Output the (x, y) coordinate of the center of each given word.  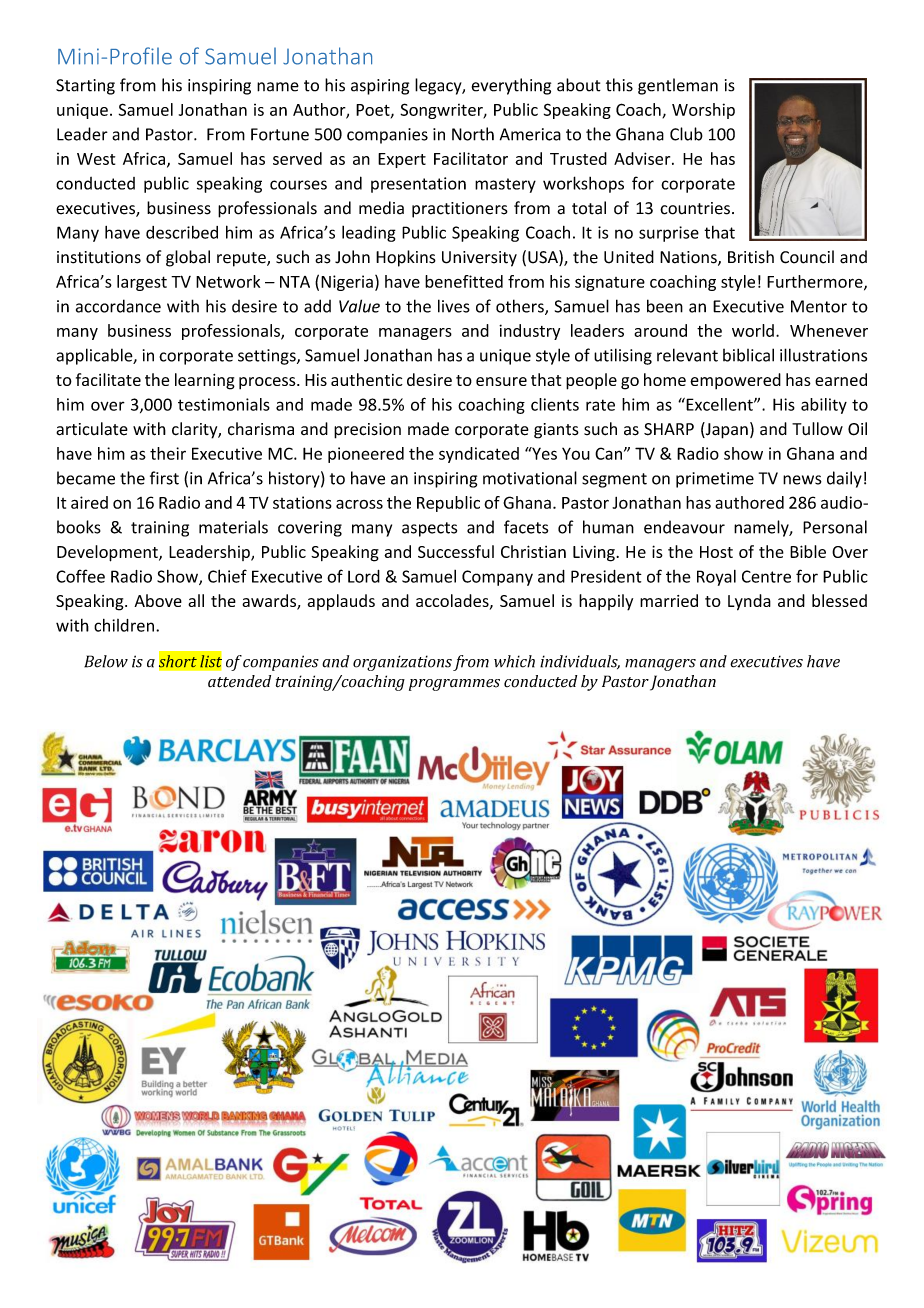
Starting (85, 87)
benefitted (464, 281)
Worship (703, 111)
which (514, 661)
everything (511, 86)
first (164, 478)
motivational (530, 478)
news (802, 480)
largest (142, 283)
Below (106, 661)
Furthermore (816, 282)
